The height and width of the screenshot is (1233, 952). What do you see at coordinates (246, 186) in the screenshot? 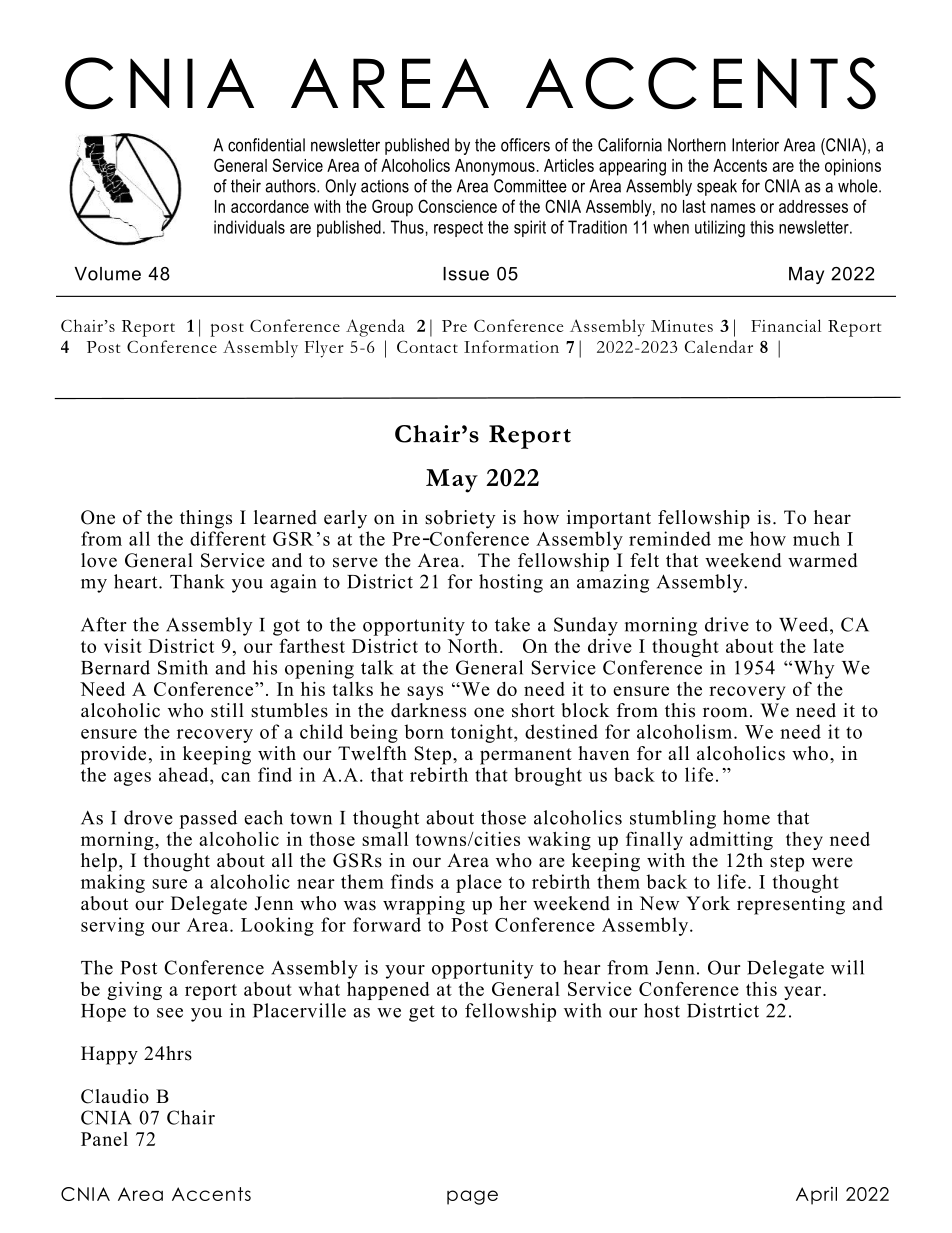
I see `their` at bounding box center [246, 186].
